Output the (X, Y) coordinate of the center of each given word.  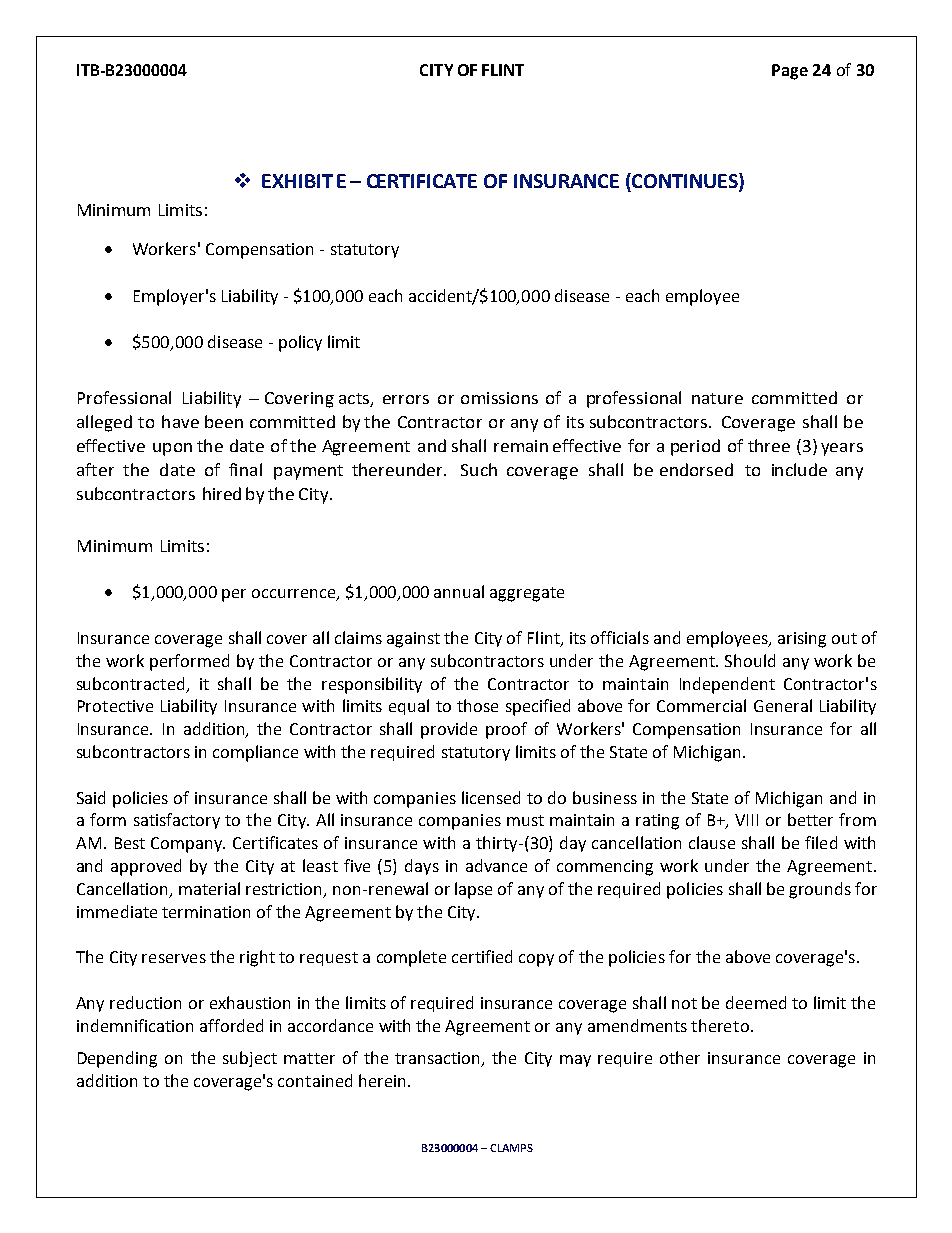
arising (802, 640)
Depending (117, 1059)
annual (459, 591)
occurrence (294, 595)
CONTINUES (685, 182)
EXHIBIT (297, 181)
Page (790, 72)
